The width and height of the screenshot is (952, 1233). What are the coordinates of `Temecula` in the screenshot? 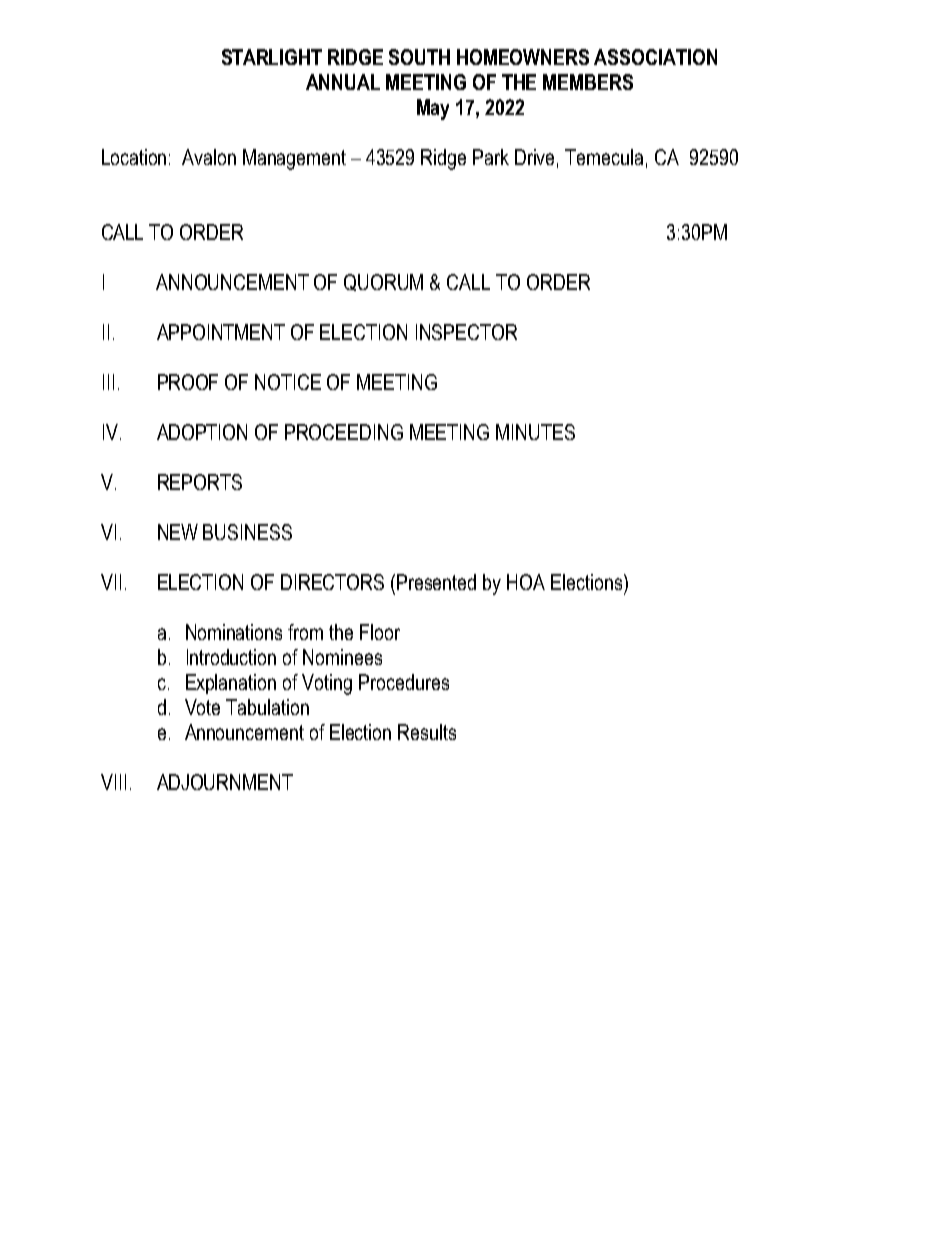 It's located at (604, 157).
